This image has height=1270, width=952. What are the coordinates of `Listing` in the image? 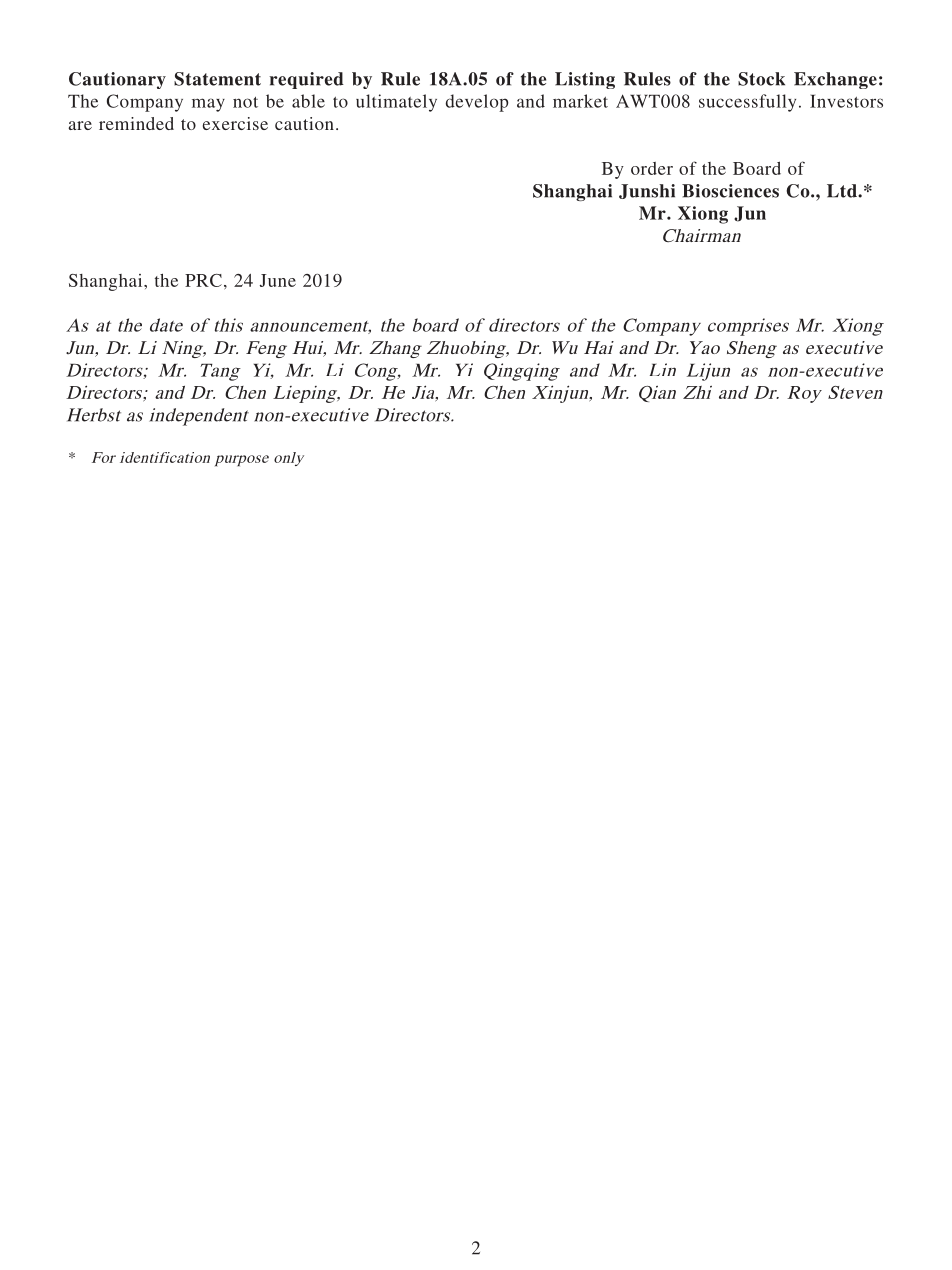 It's located at (585, 80).
